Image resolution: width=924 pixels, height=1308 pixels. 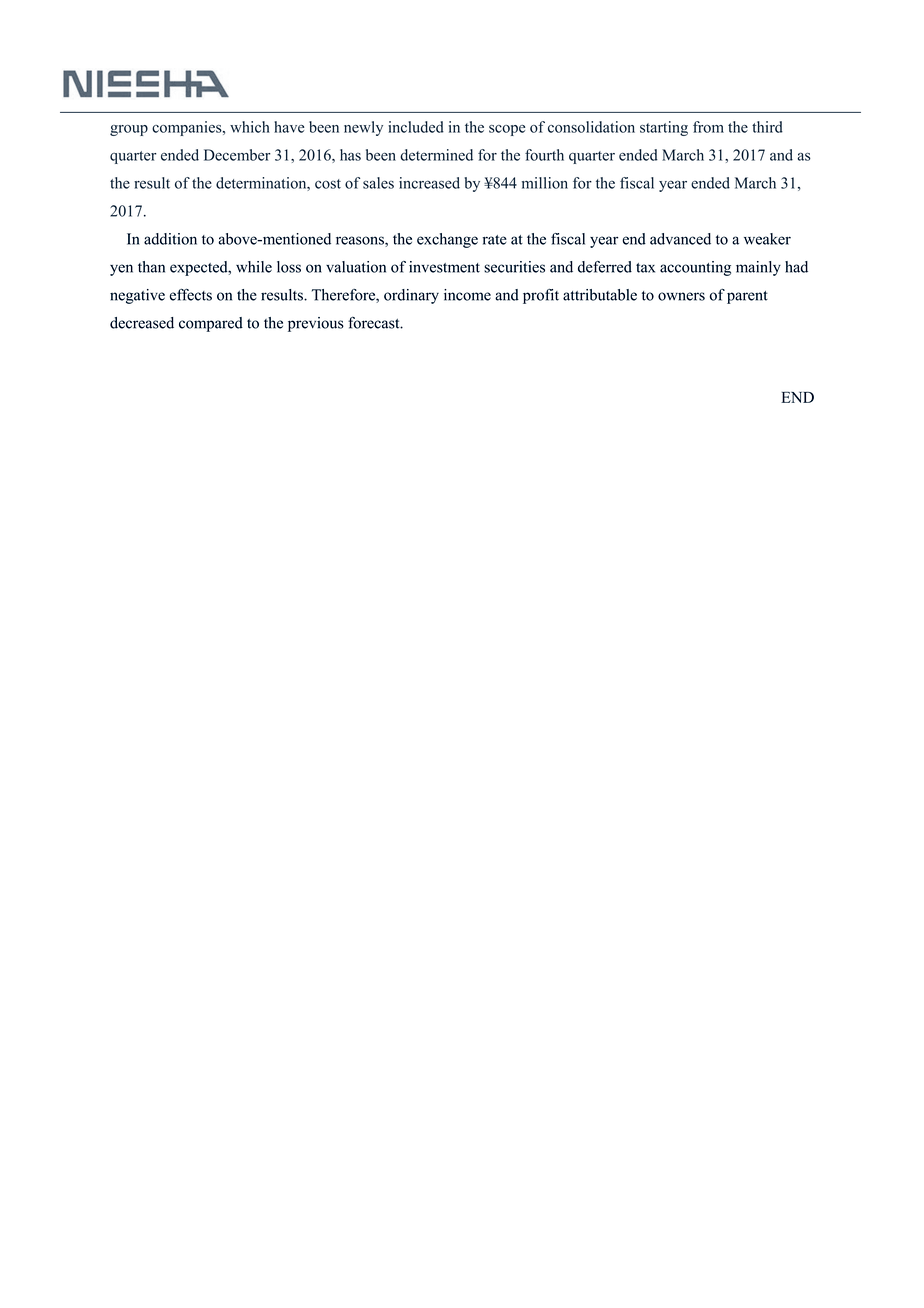 I want to click on previous, so click(x=316, y=324).
